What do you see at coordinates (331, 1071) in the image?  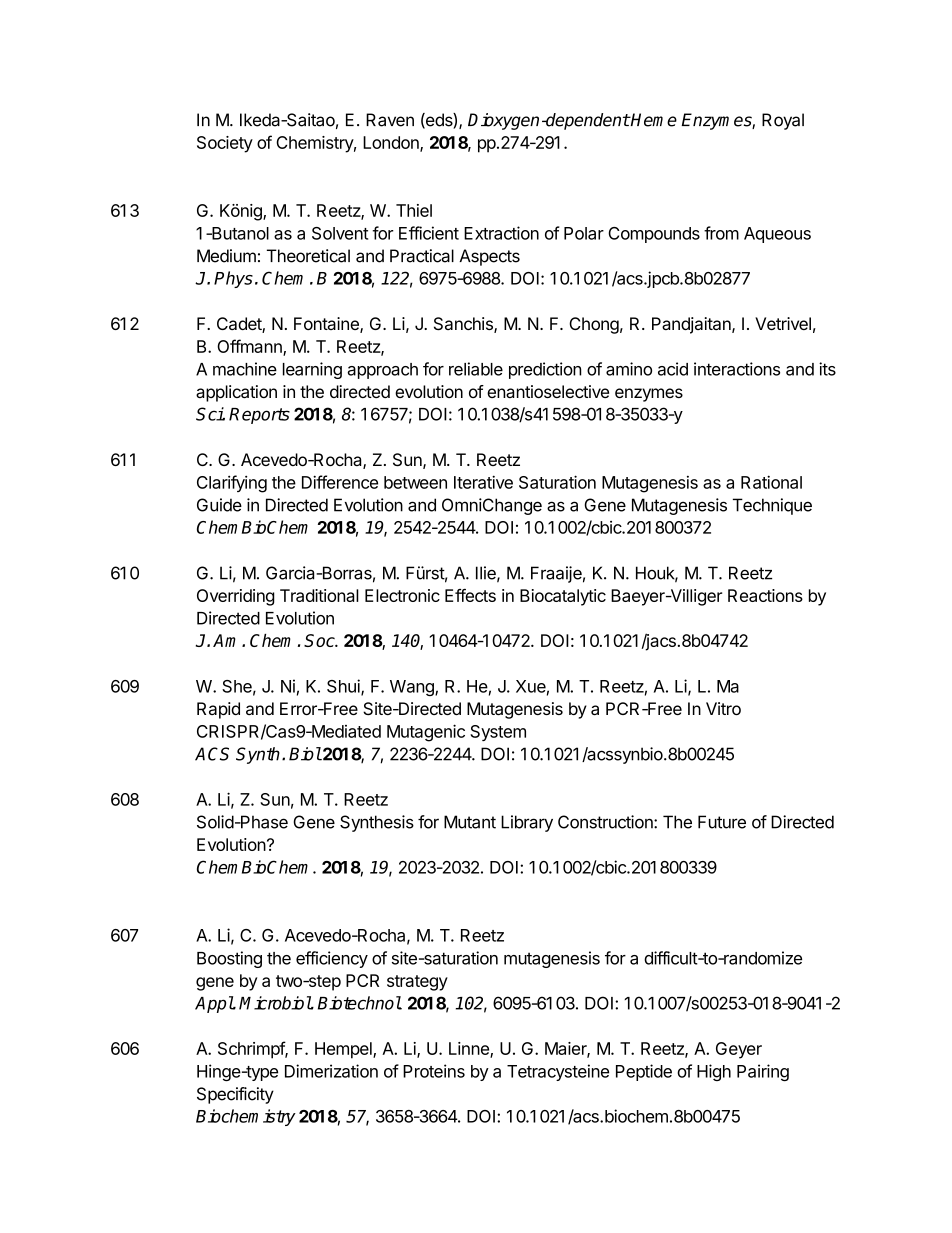 I see `Dimerization` at bounding box center [331, 1071].
